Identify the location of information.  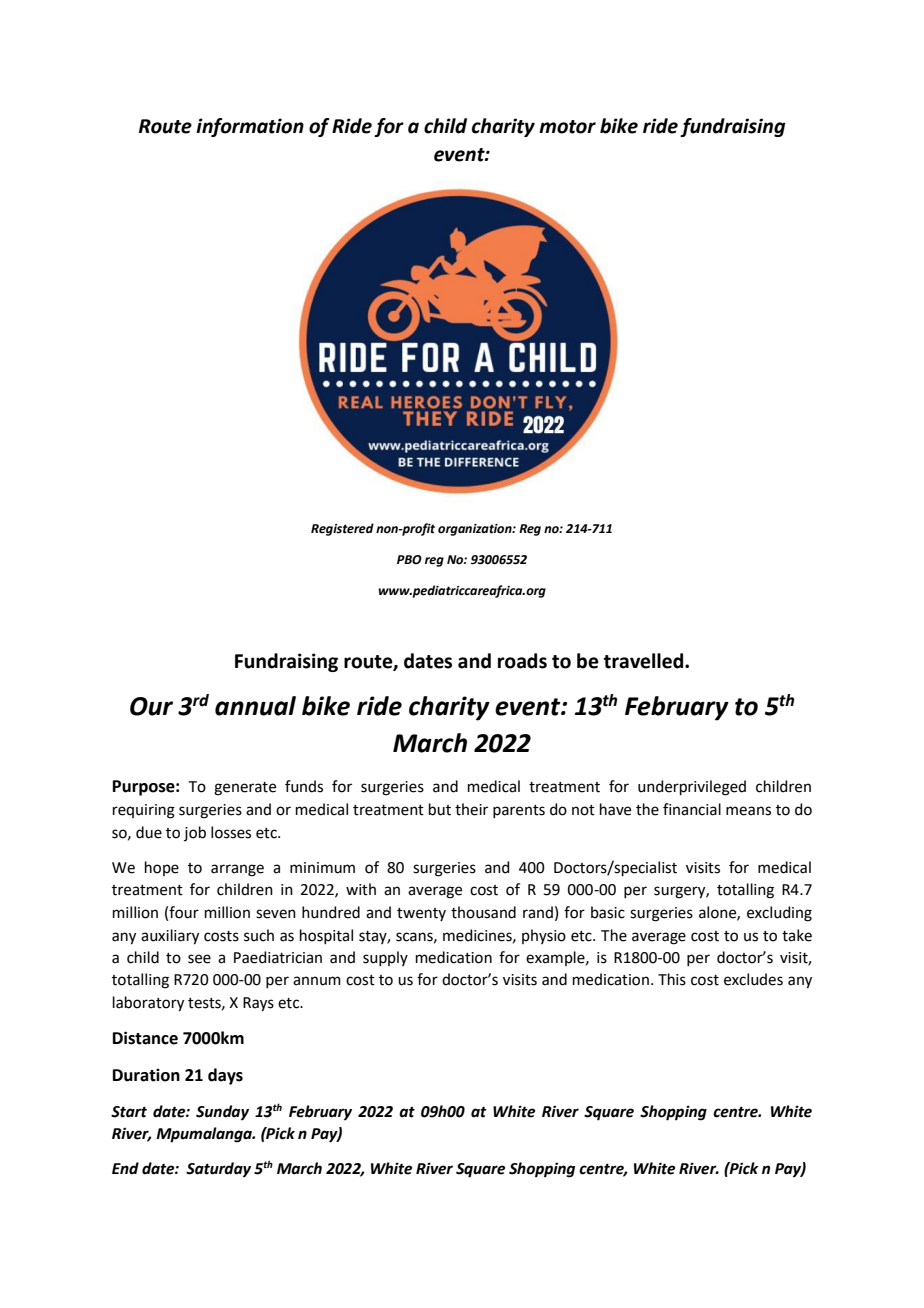
(250, 127).
